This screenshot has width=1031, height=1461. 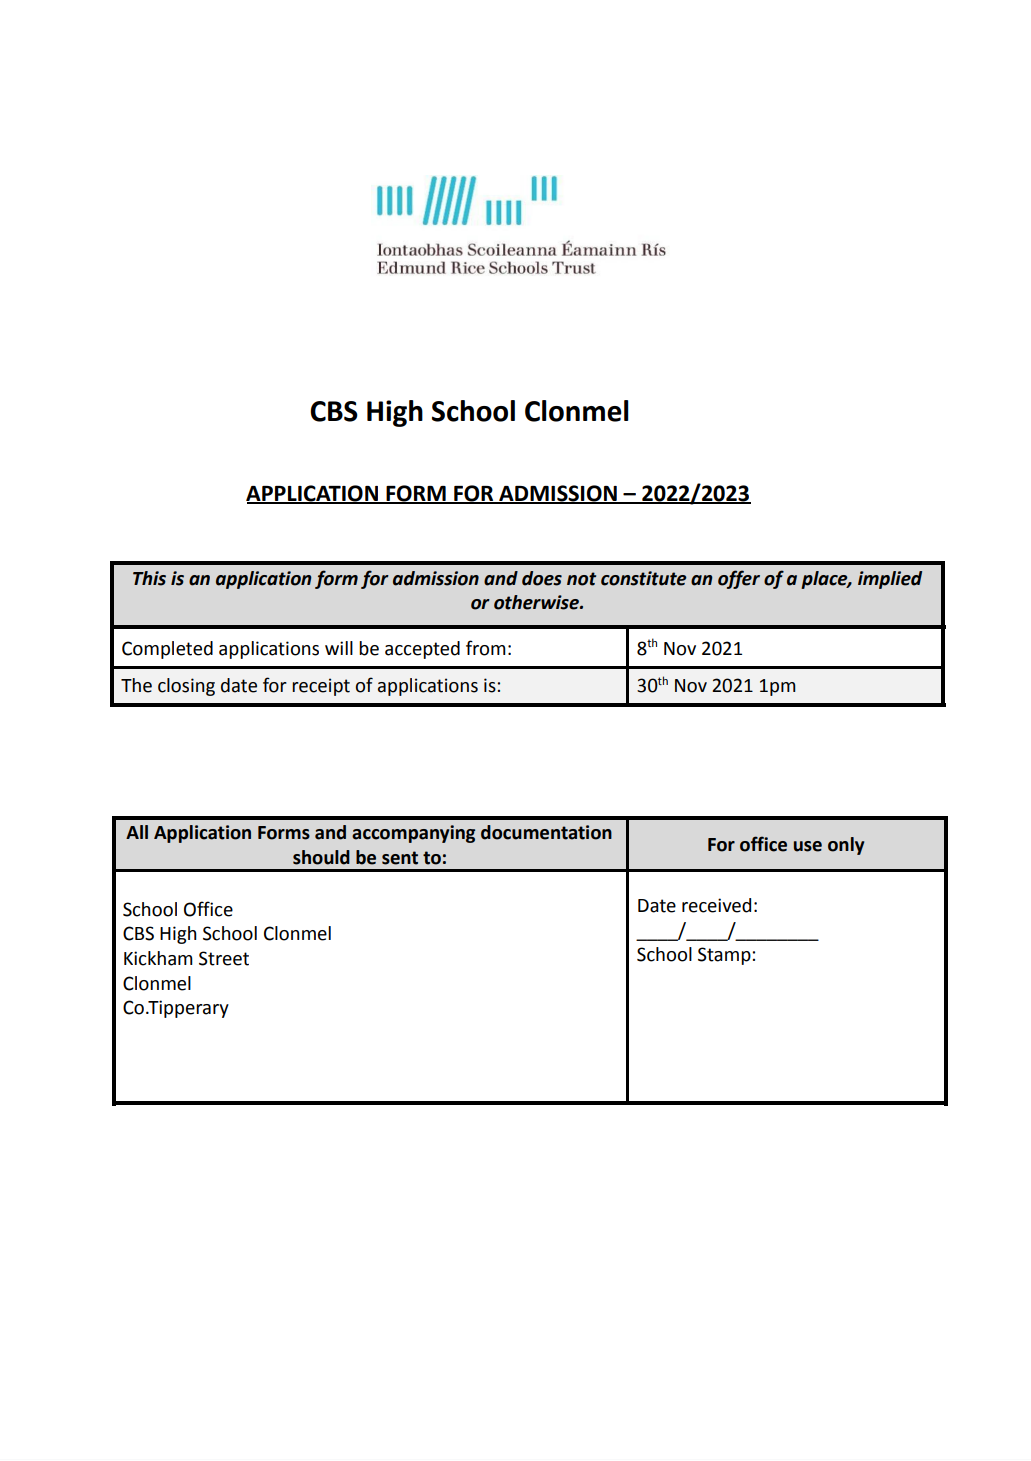 What do you see at coordinates (846, 846) in the screenshot?
I see `only` at bounding box center [846, 846].
